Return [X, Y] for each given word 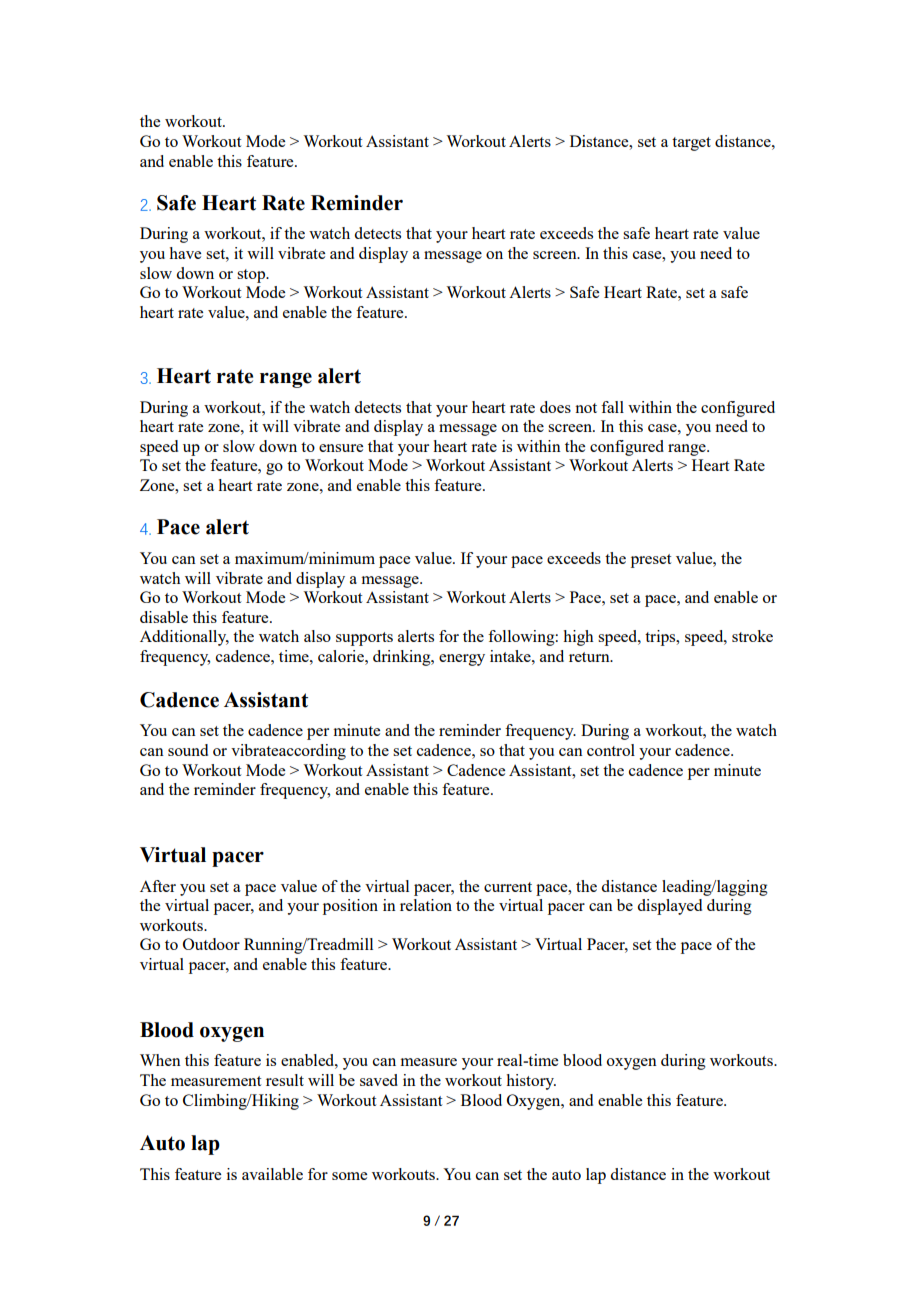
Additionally [184, 638]
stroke [752, 636]
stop [252, 276]
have [185, 253]
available [272, 1174]
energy [462, 660]
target [691, 144]
